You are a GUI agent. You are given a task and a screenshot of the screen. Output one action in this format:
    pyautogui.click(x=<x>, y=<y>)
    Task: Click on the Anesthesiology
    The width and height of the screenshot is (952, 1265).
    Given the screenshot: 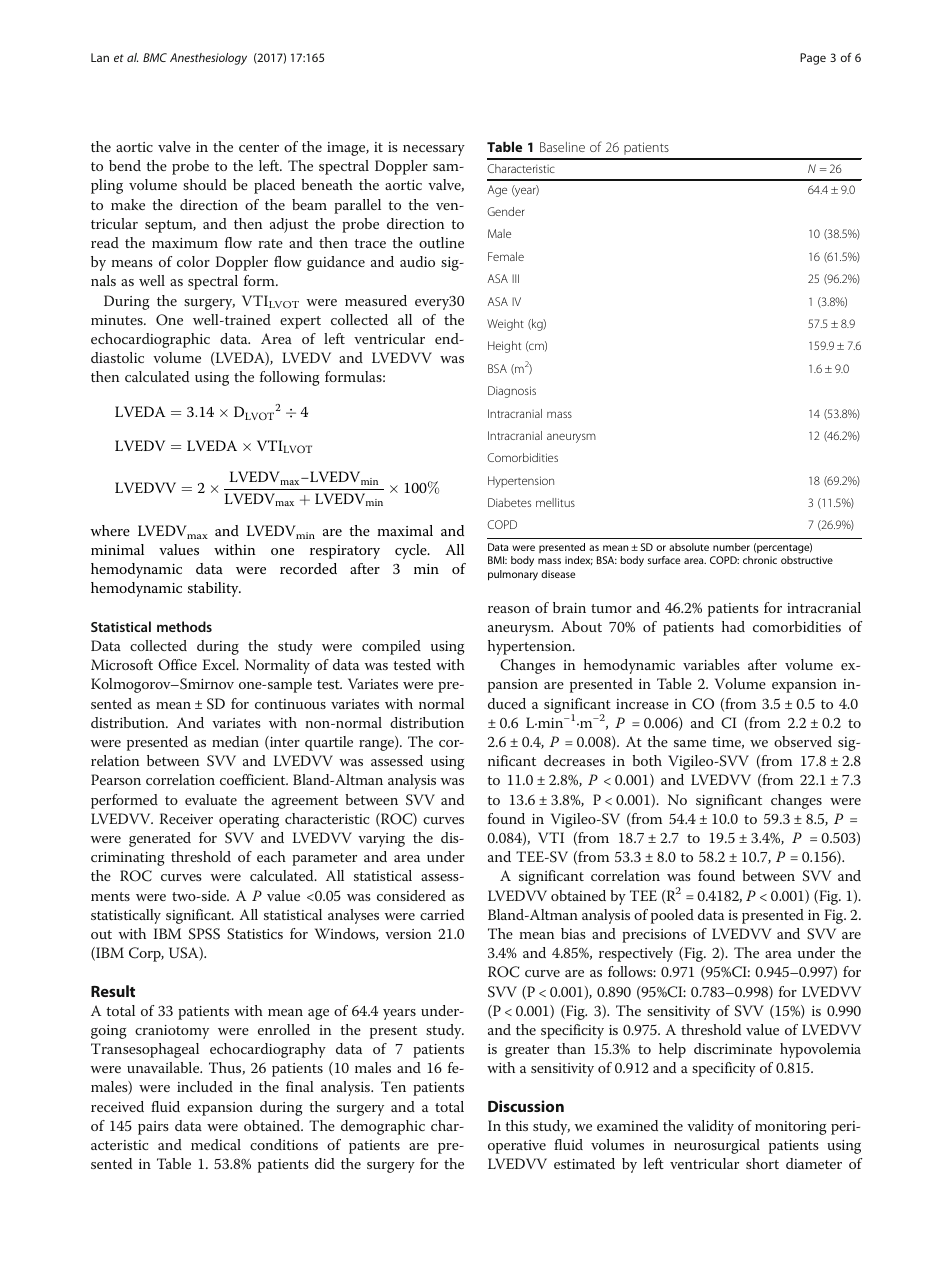 What is the action you would take?
    pyautogui.click(x=208, y=59)
